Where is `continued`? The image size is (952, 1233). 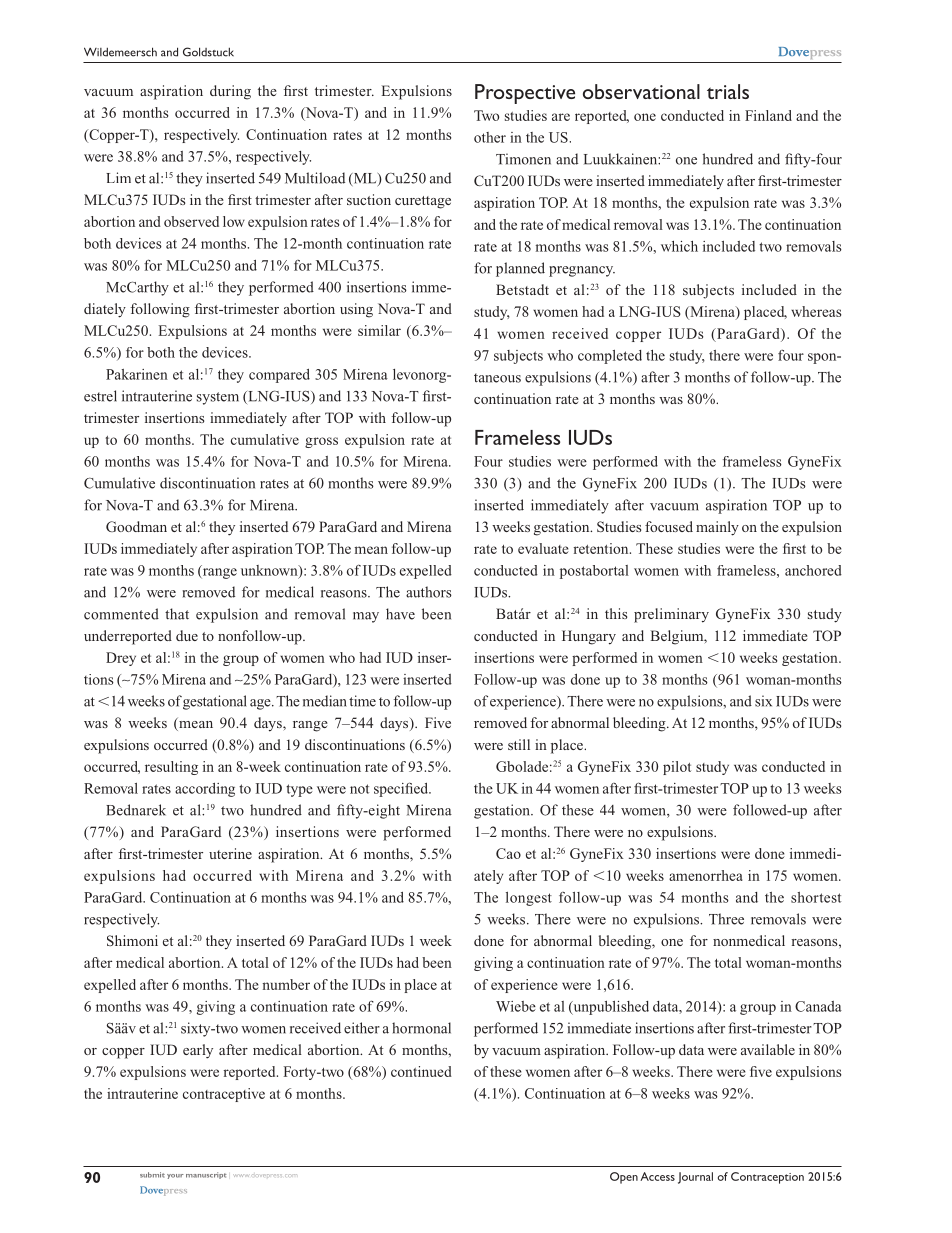
continued is located at coordinates (421, 1071).
